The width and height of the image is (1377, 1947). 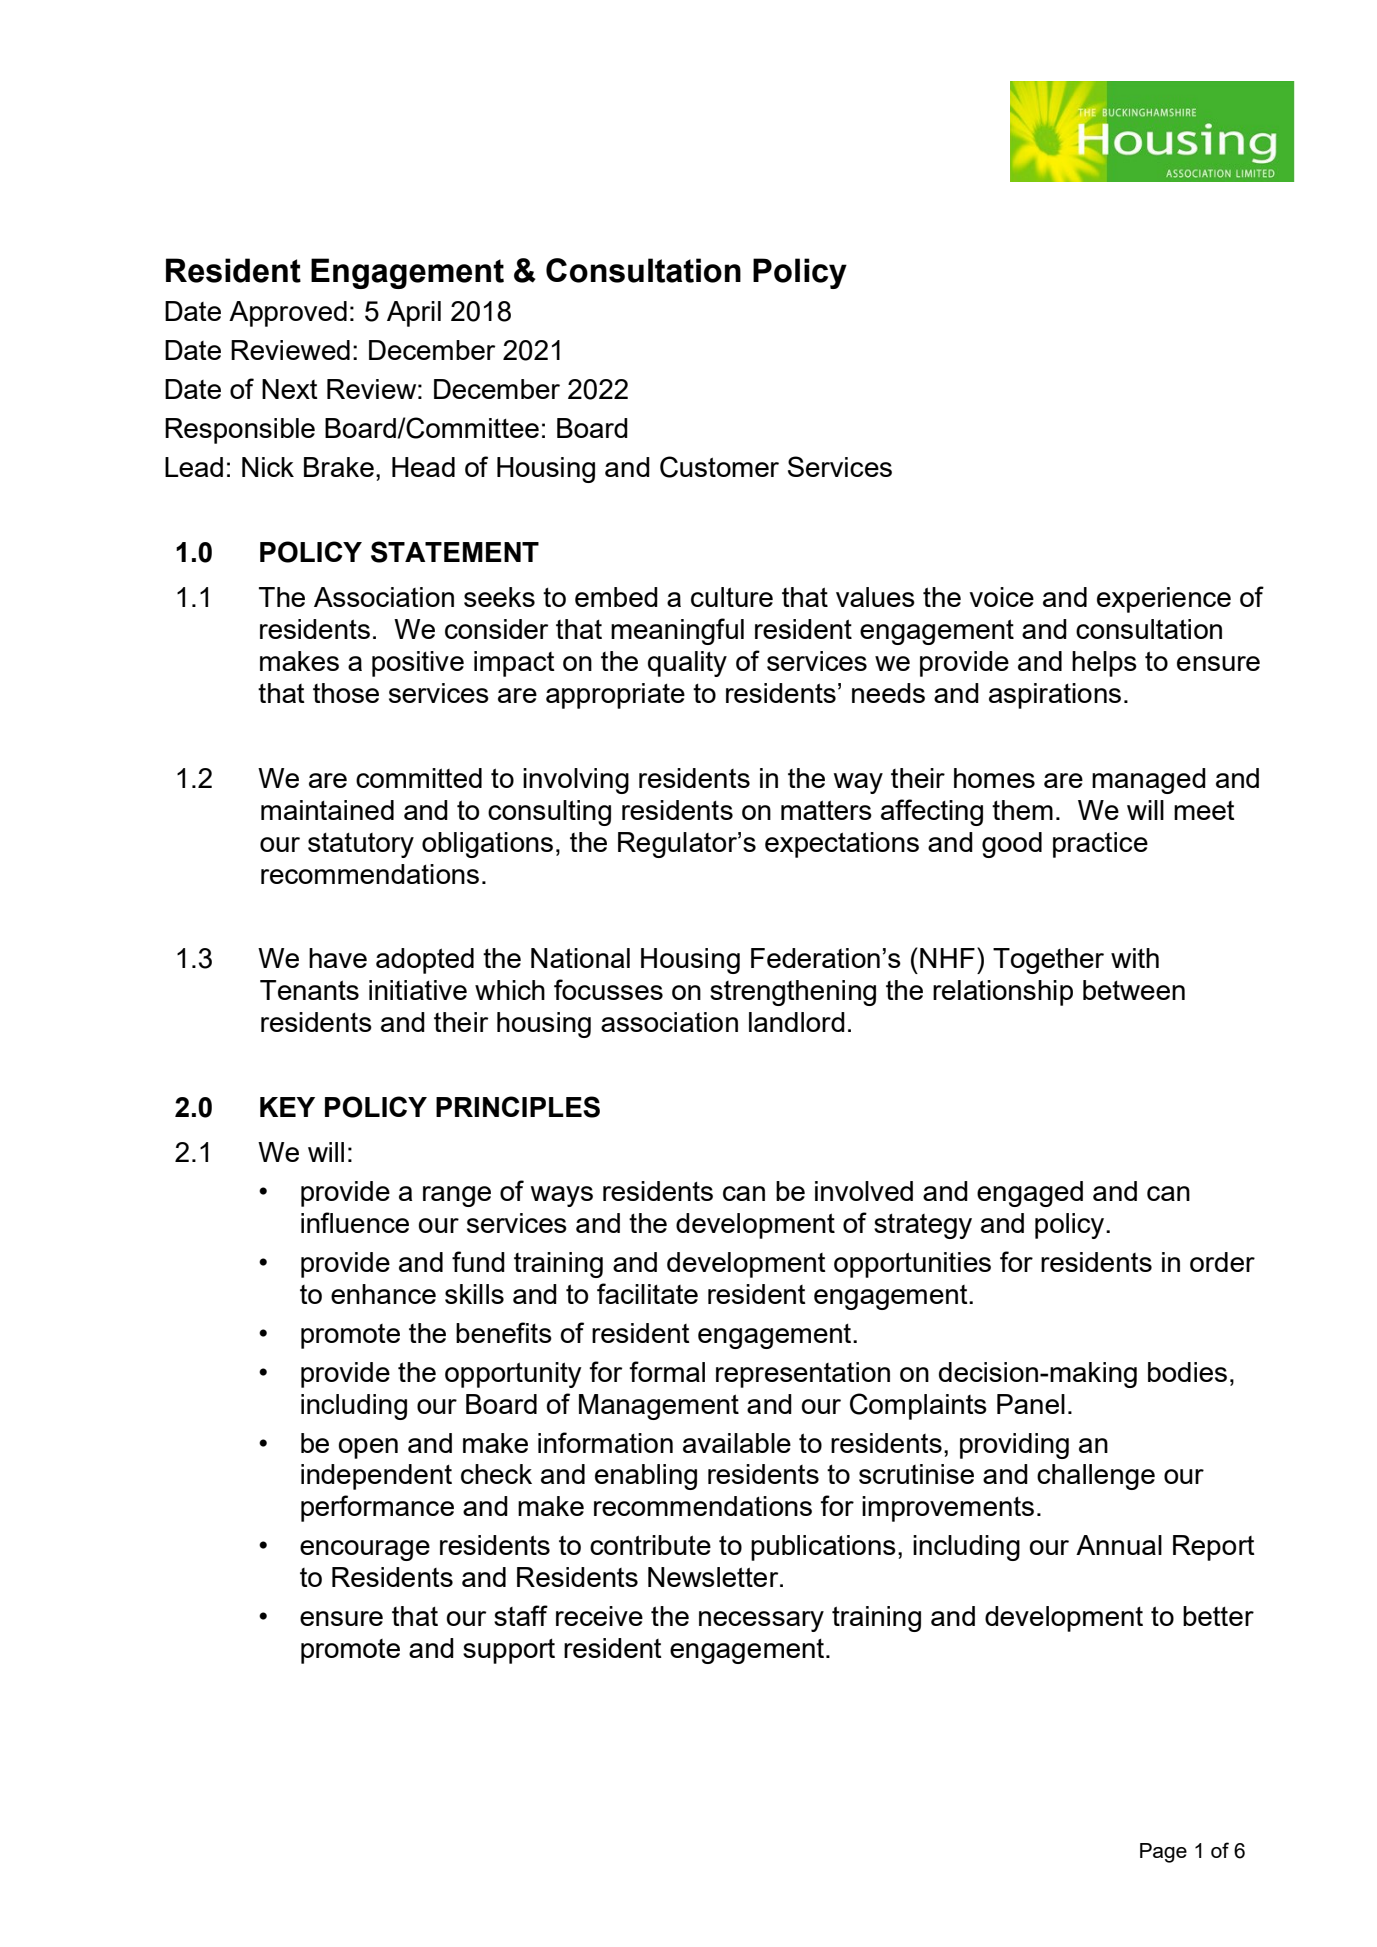 I want to click on challenge, so click(x=1096, y=1477).
